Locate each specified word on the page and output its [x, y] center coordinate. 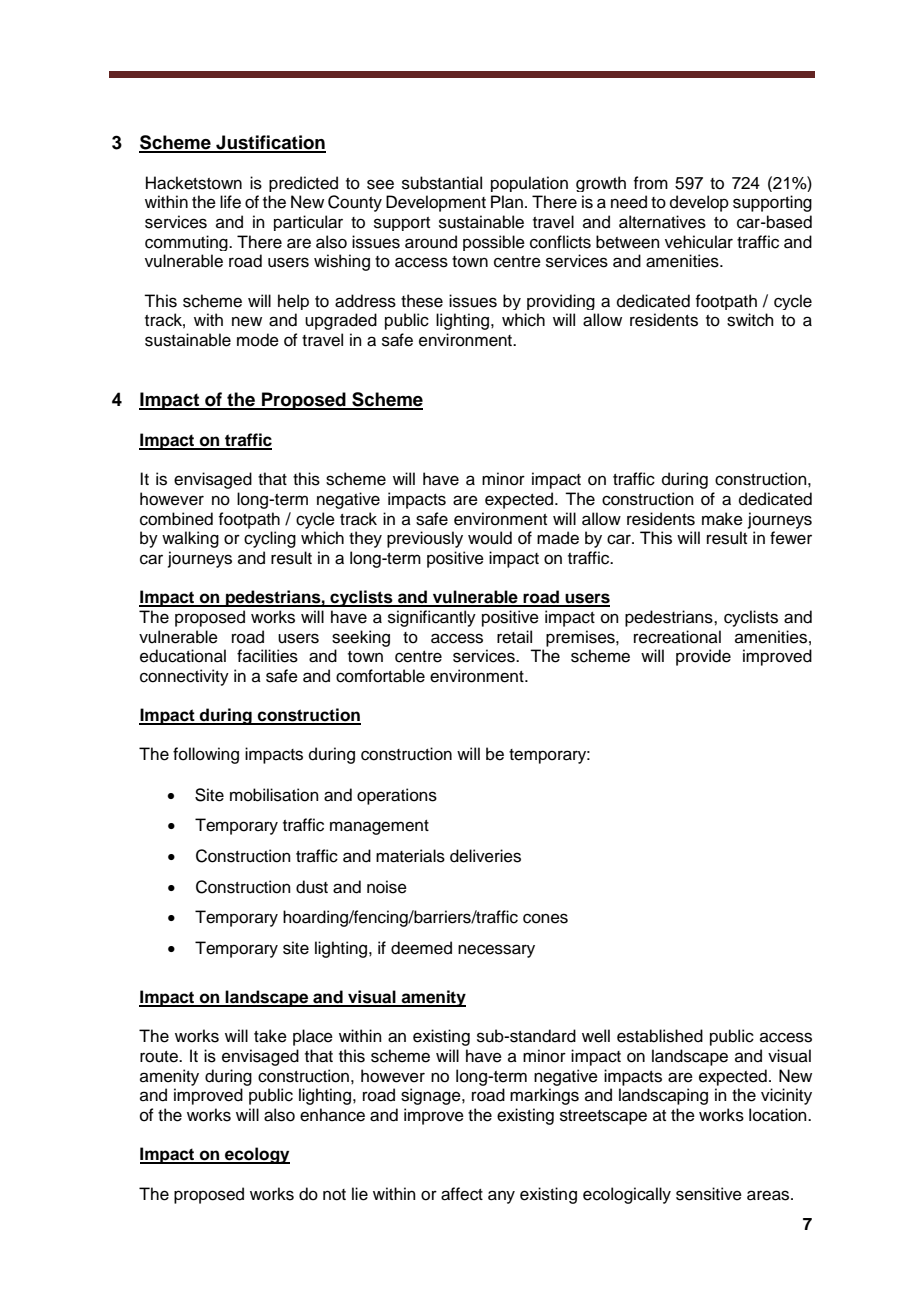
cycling [270, 539]
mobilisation [274, 795]
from [650, 183]
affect [462, 1194]
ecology [256, 1155]
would [490, 538]
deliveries [485, 856]
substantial [442, 183]
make [722, 519]
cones [545, 918]
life [230, 202]
